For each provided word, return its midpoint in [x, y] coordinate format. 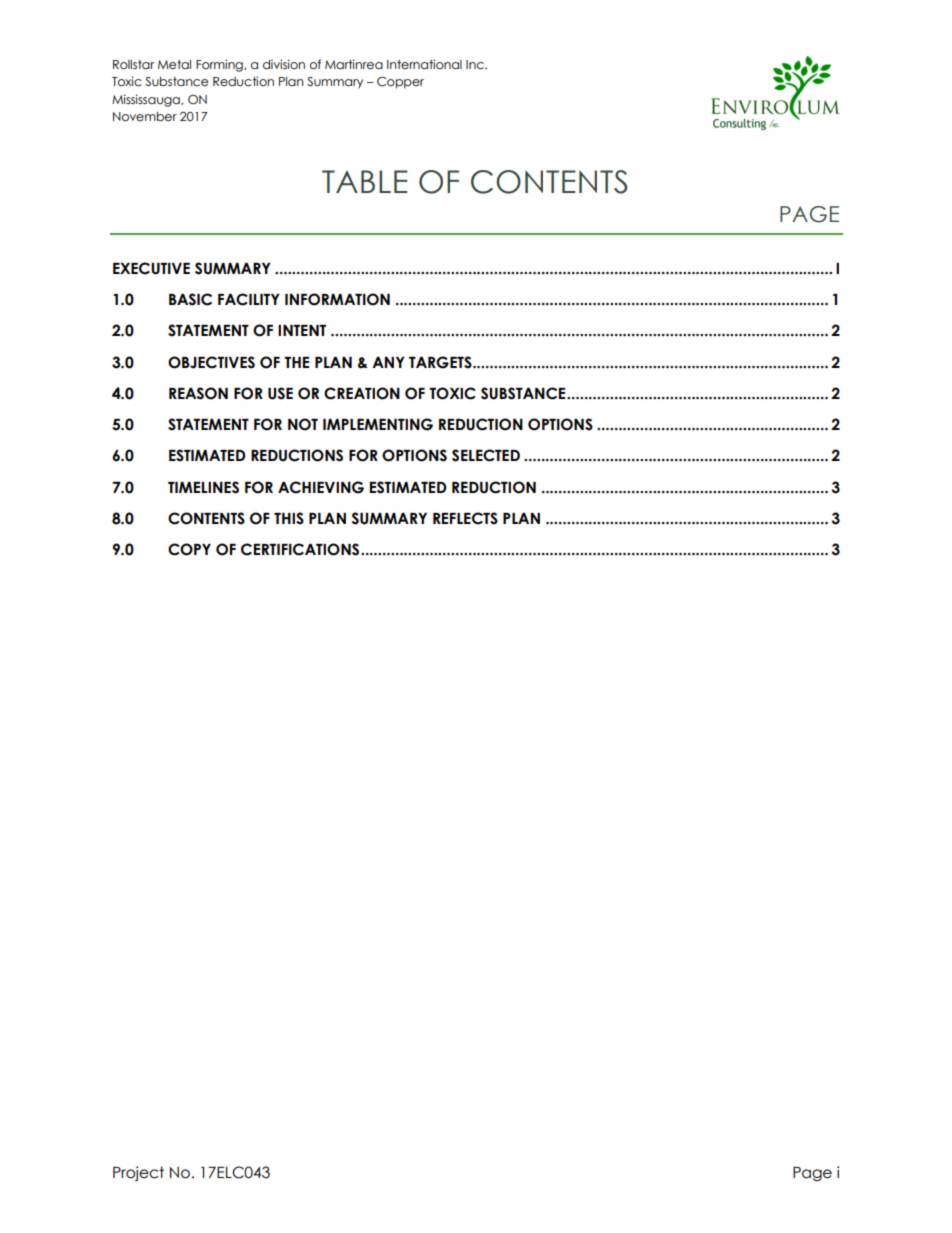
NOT [303, 424]
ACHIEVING [321, 487]
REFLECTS [465, 518]
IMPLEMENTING [378, 424]
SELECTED [486, 455]
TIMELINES [203, 487]
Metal [174, 65]
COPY [189, 549]
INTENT [302, 330]
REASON [198, 393]
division [284, 64]
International [424, 64]
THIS [289, 518]
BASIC [190, 299]
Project [138, 1173]
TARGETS [441, 362]
